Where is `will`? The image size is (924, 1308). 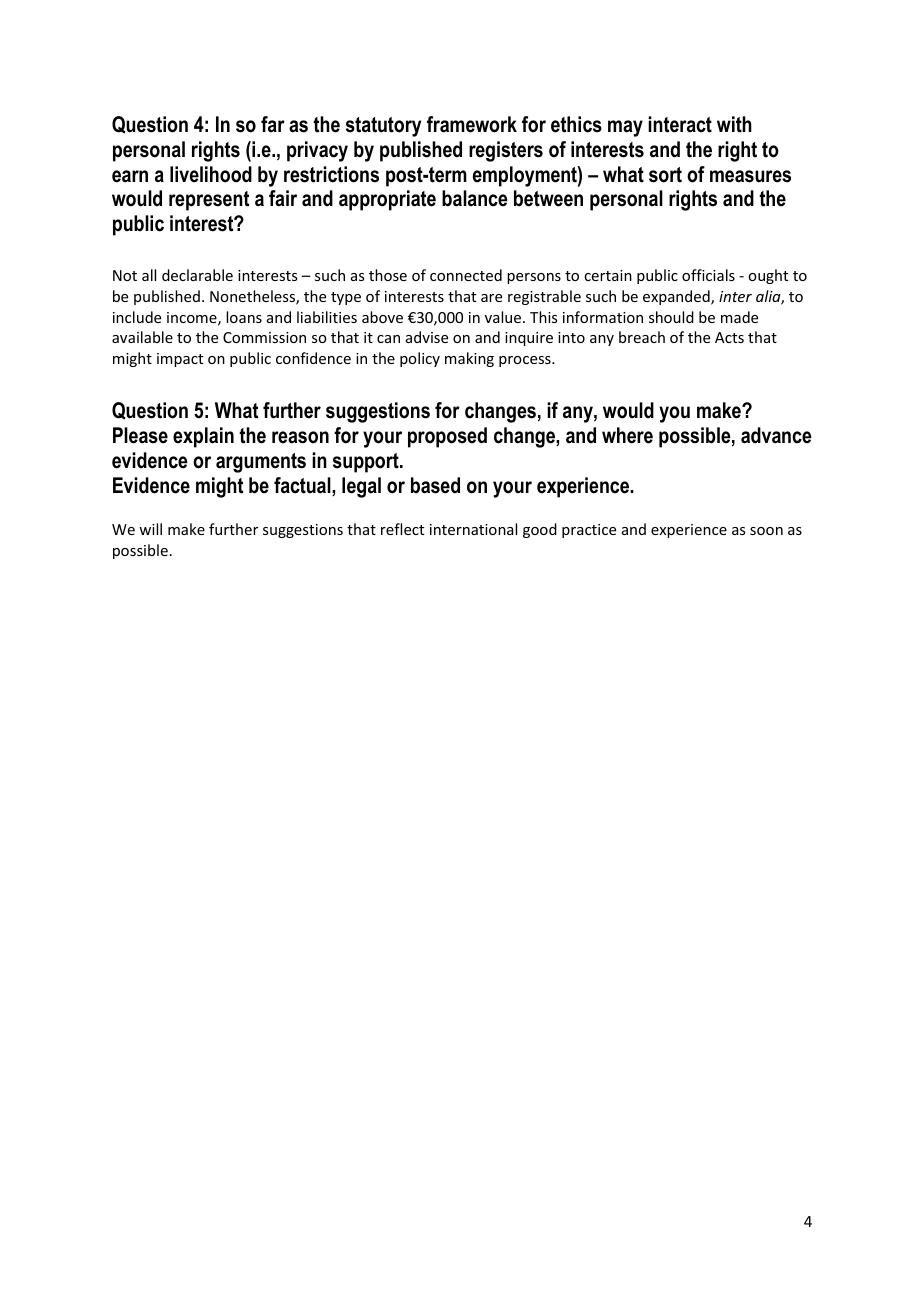 will is located at coordinates (150, 529).
